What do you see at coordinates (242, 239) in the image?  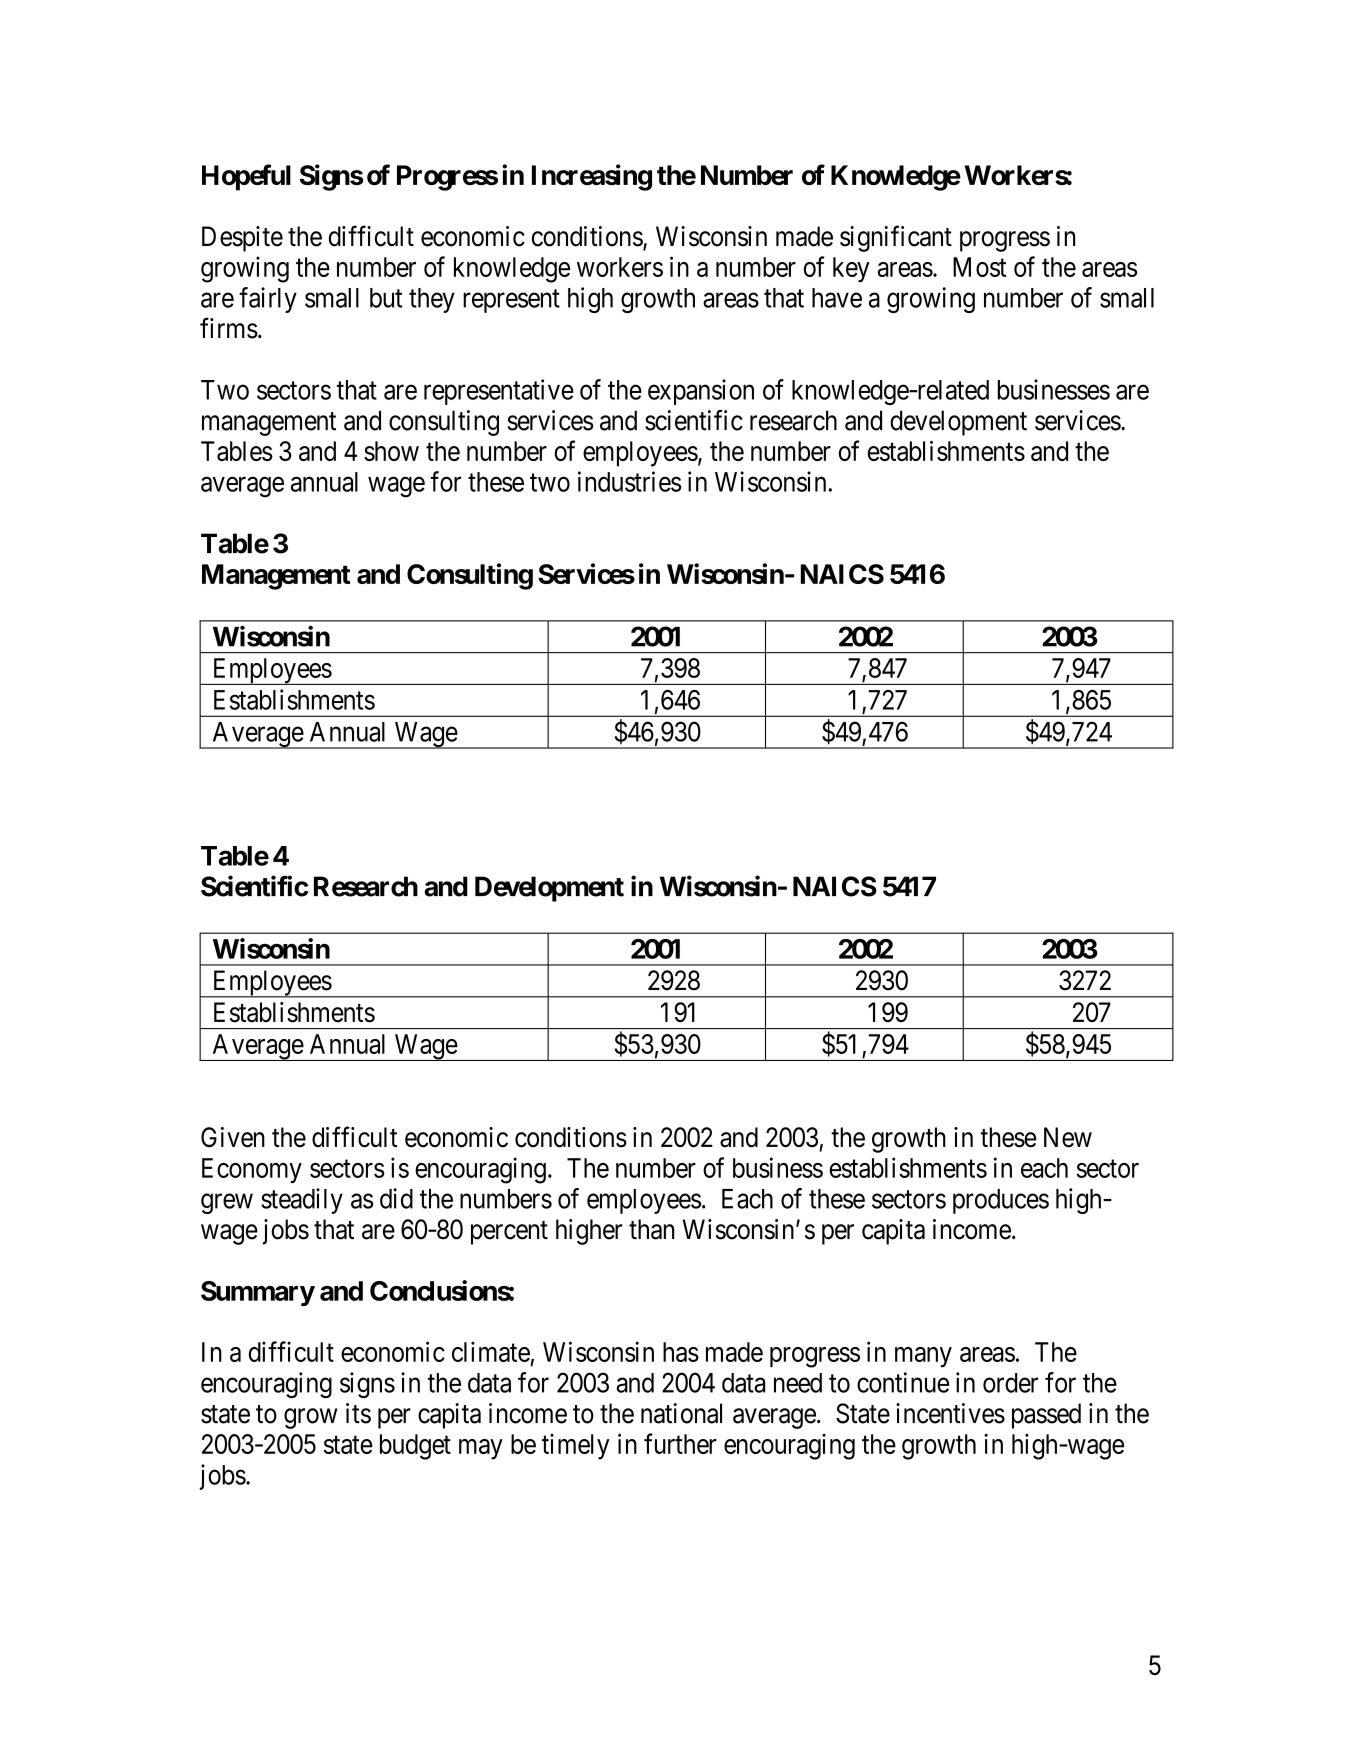 I see `Despite` at bounding box center [242, 239].
